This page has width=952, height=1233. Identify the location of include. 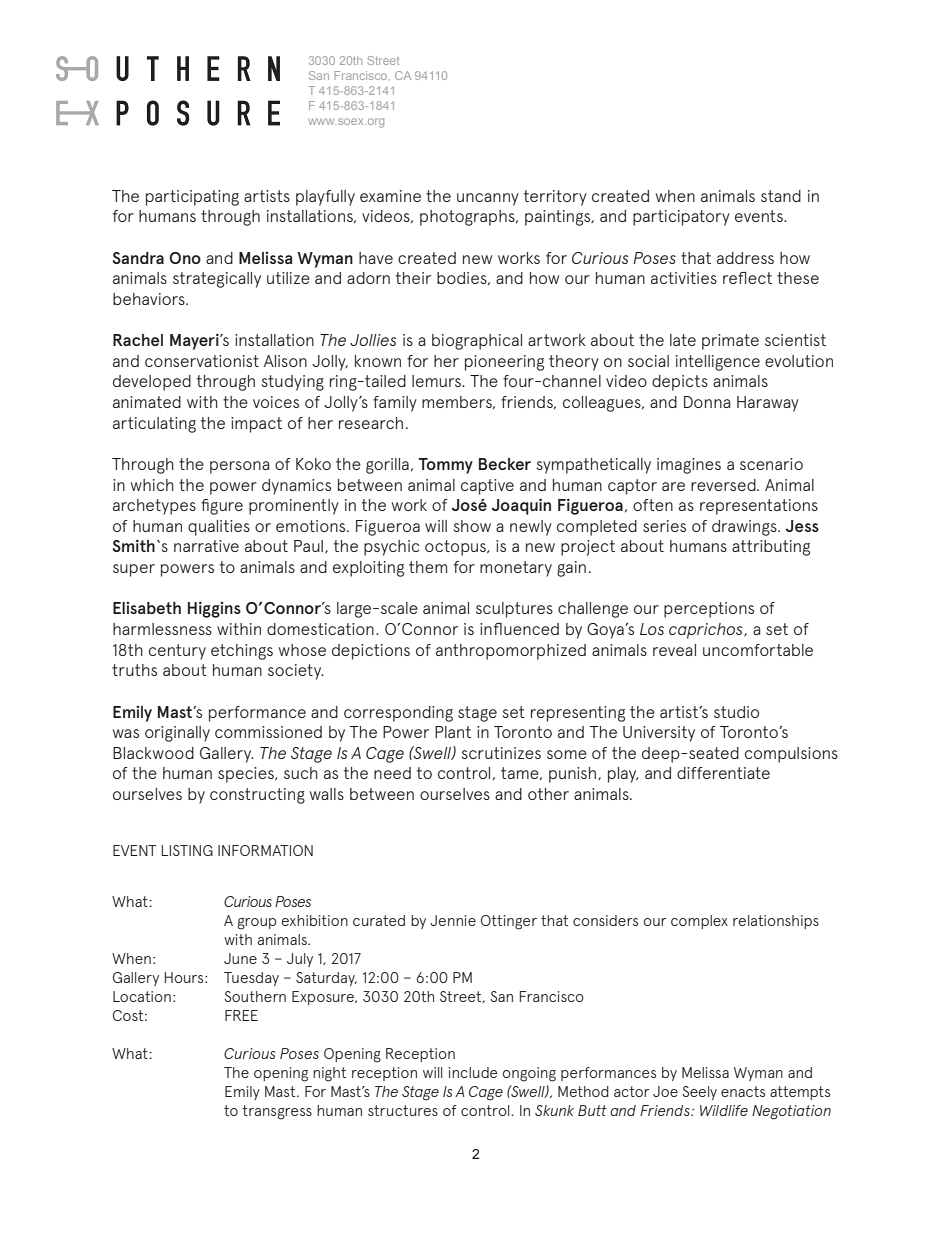
(473, 1072).
